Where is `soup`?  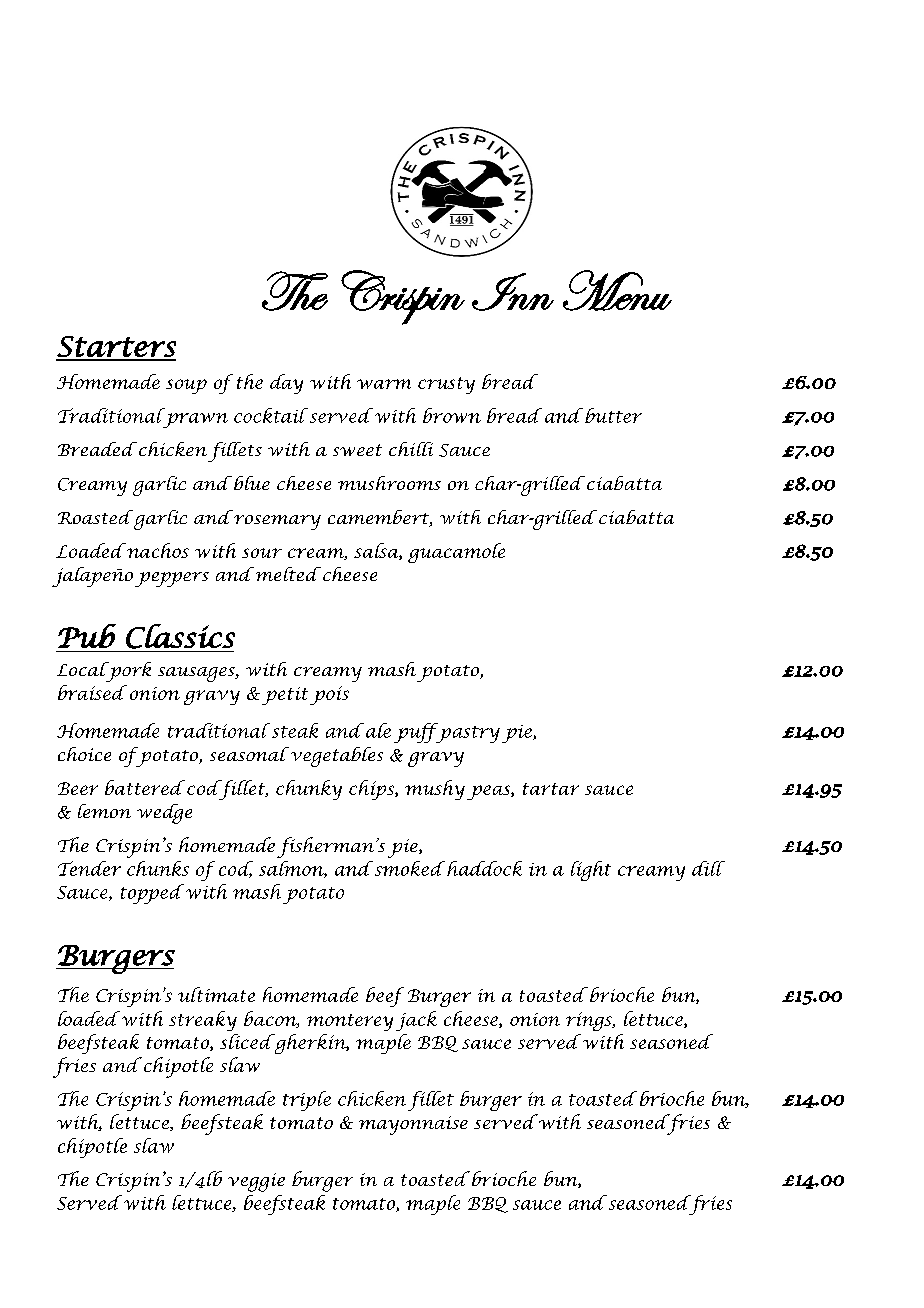 soup is located at coordinates (186, 386).
